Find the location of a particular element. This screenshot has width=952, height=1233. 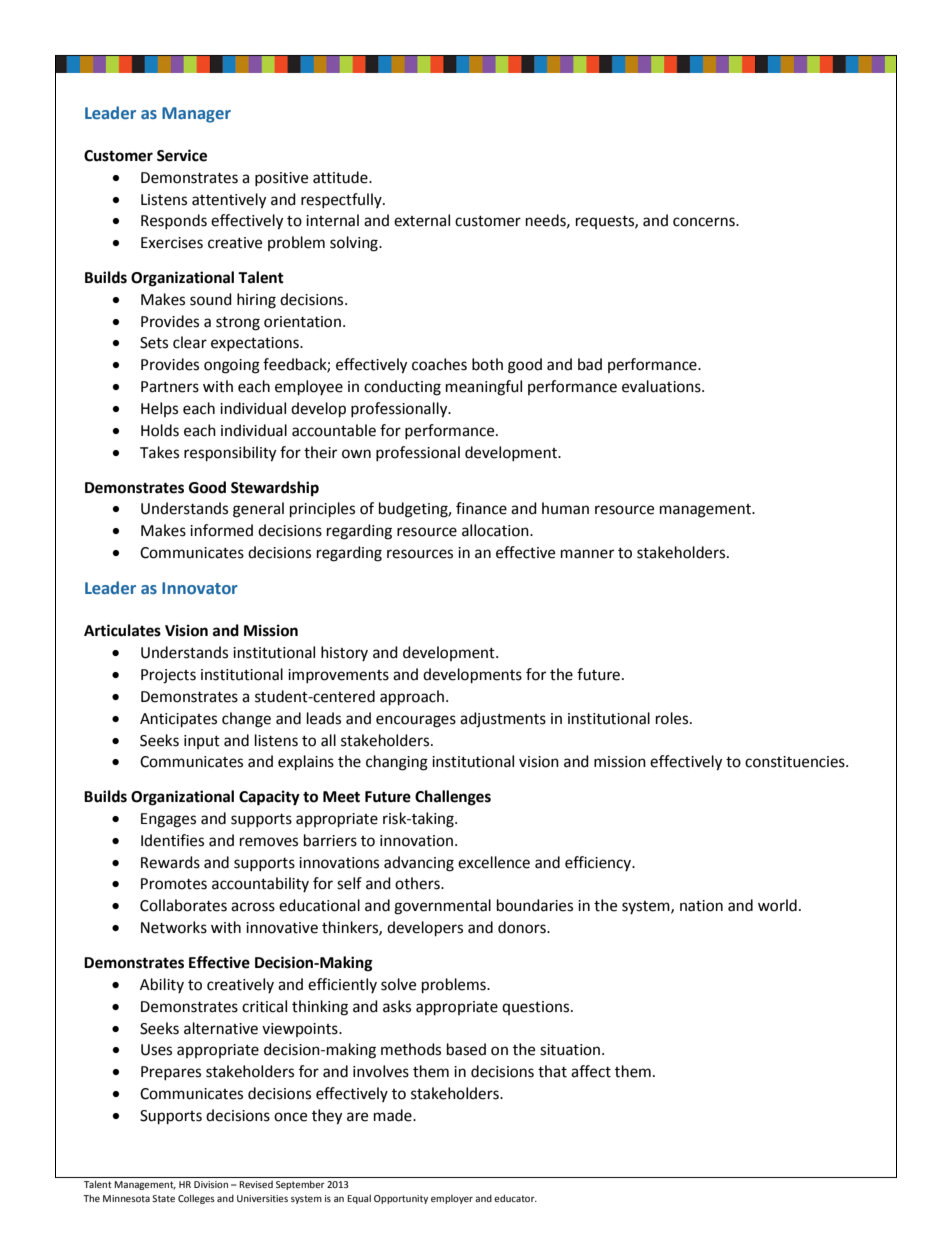

governmental is located at coordinates (442, 907).
